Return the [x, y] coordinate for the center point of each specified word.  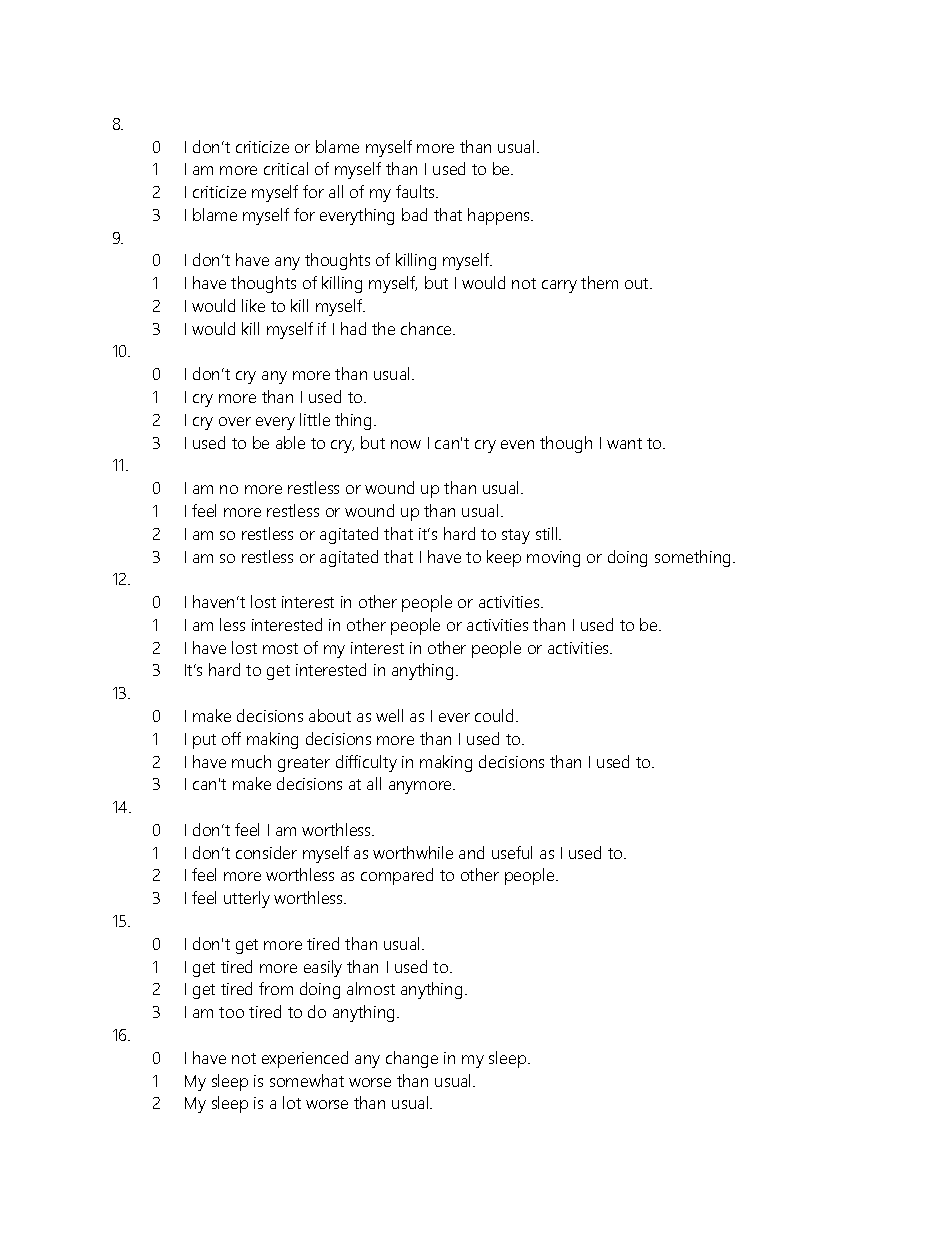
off [231, 738]
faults [416, 191]
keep [504, 558]
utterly [247, 899]
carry [559, 286]
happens [500, 216]
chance [427, 328]
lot [292, 1102]
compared [397, 876]
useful [512, 852]
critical [286, 168]
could [494, 715]
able [290, 442]
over [235, 421]
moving [553, 559]
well [389, 715]
